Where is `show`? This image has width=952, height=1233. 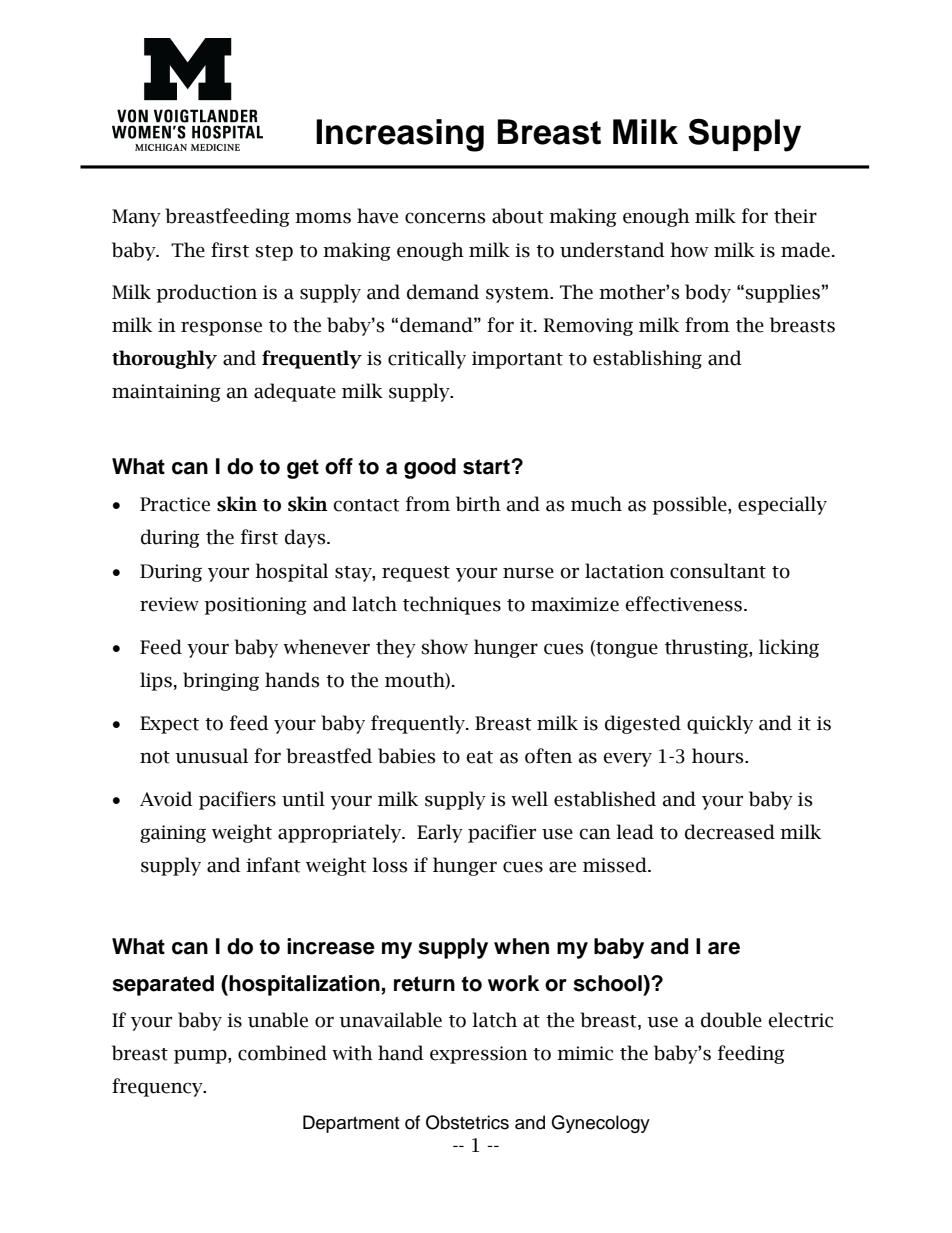 show is located at coordinates (444, 647).
